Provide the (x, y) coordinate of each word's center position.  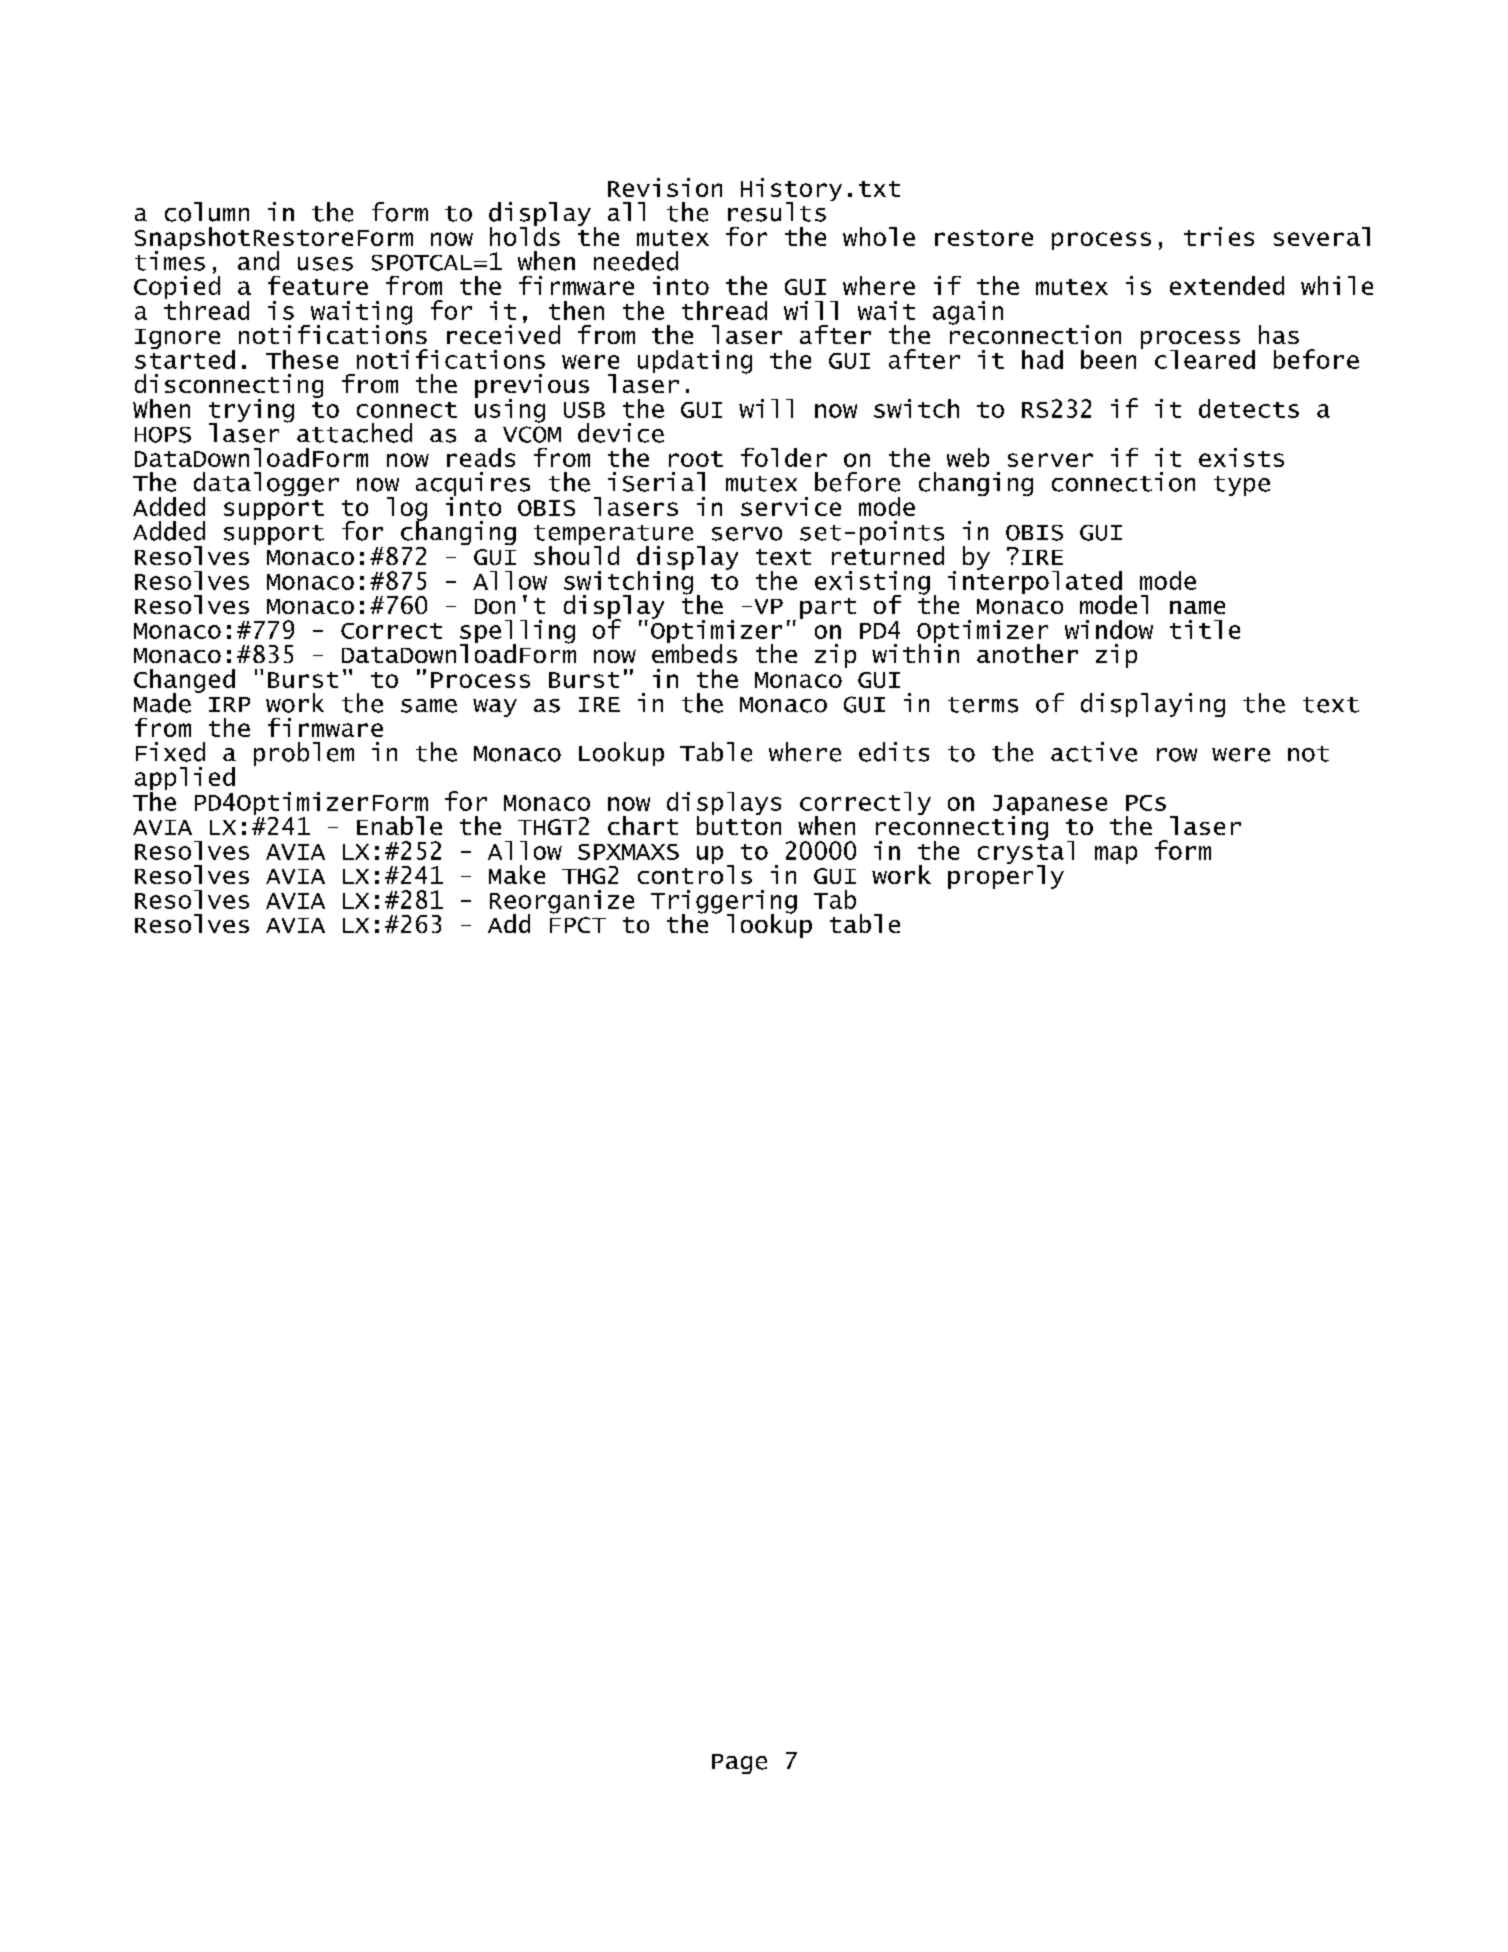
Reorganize (562, 903)
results (777, 212)
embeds (694, 652)
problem (304, 754)
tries (1219, 236)
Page (739, 1764)
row (1177, 755)
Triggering (724, 903)
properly (1006, 875)
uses (325, 264)
